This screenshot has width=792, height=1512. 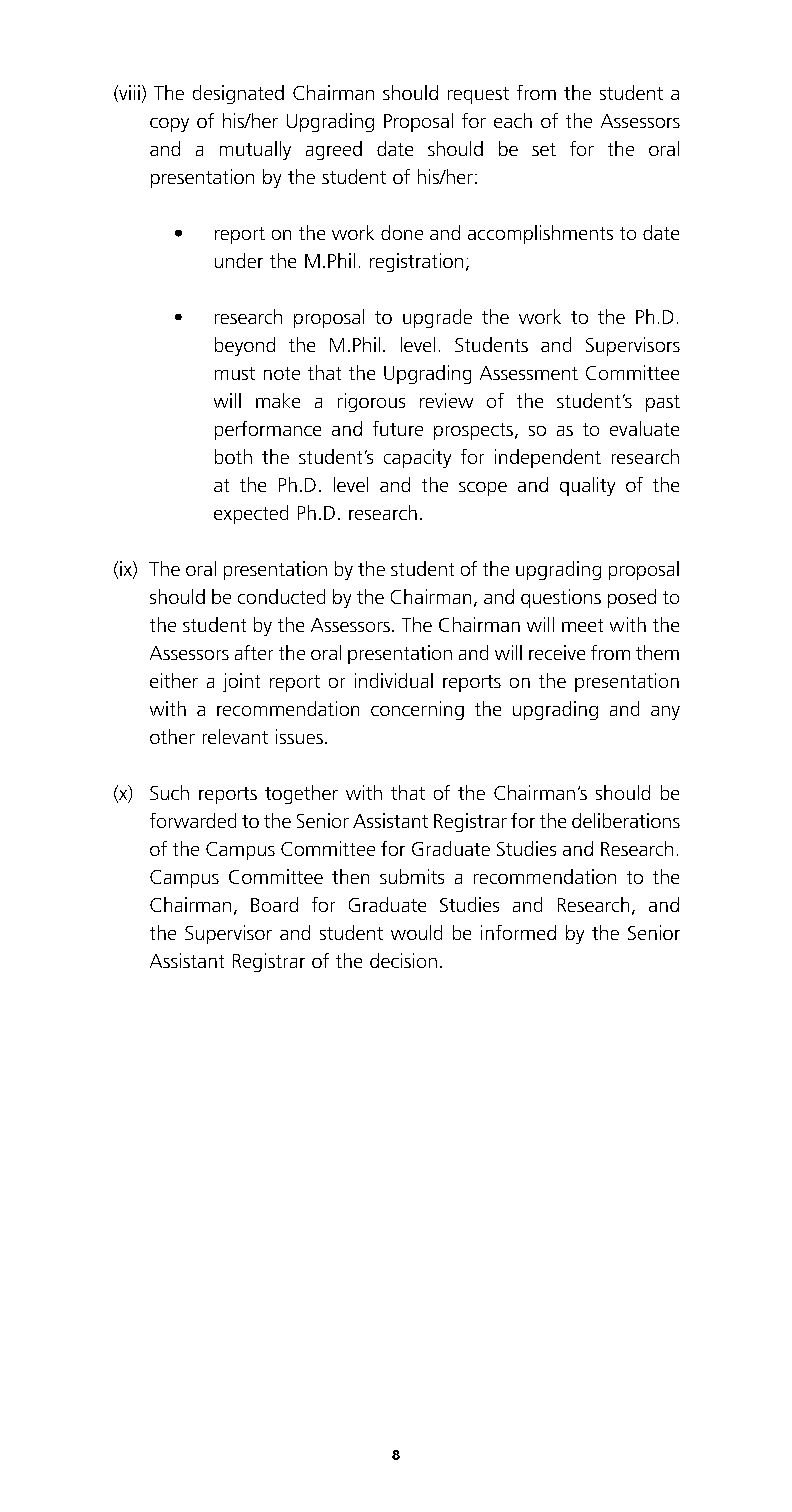 I want to click on evaluate, so click(x=644, y=428).
